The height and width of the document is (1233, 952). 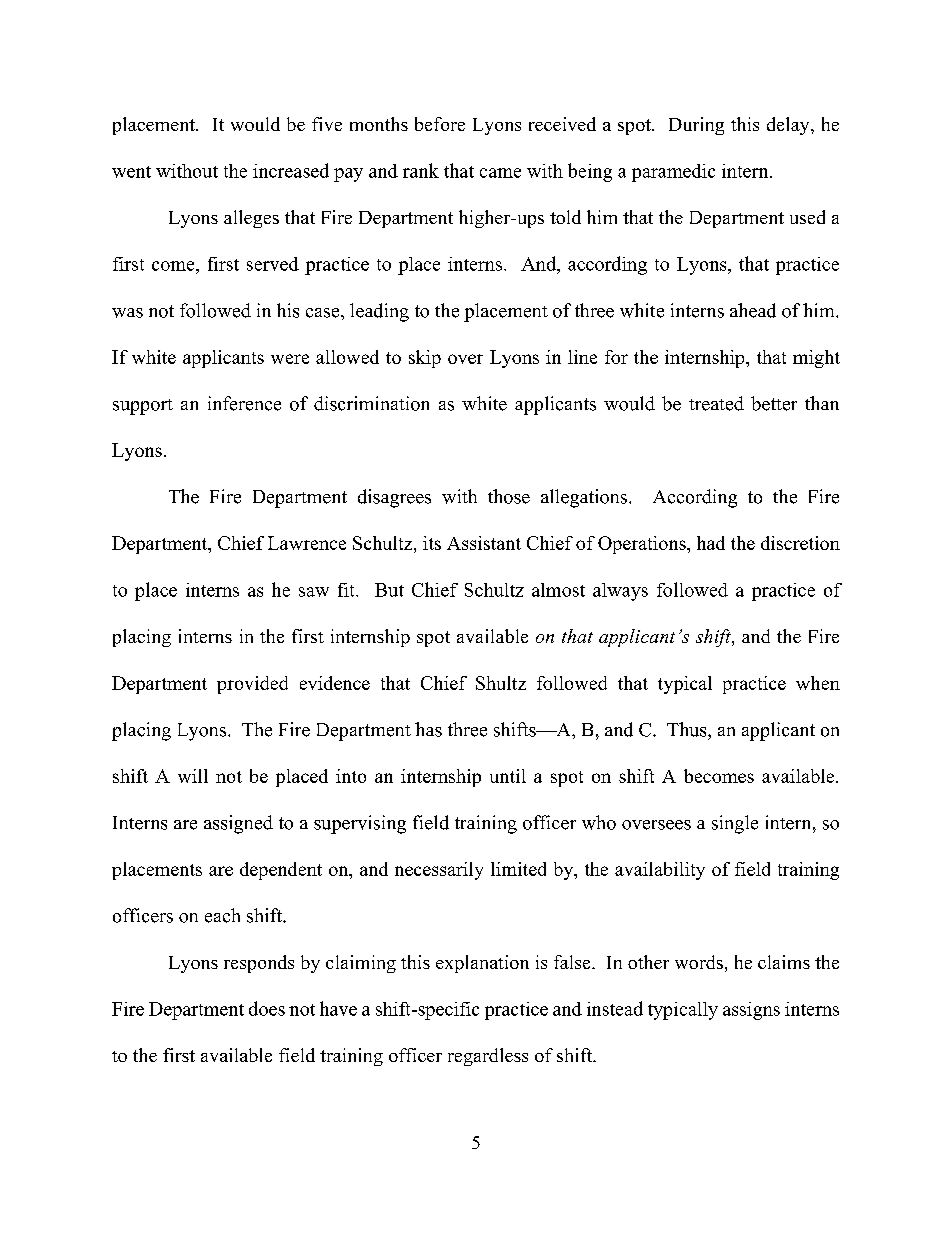 What do you see at coordinates (267, 1008) in the document?
I see `does` at bounding box center [267, 1008].
